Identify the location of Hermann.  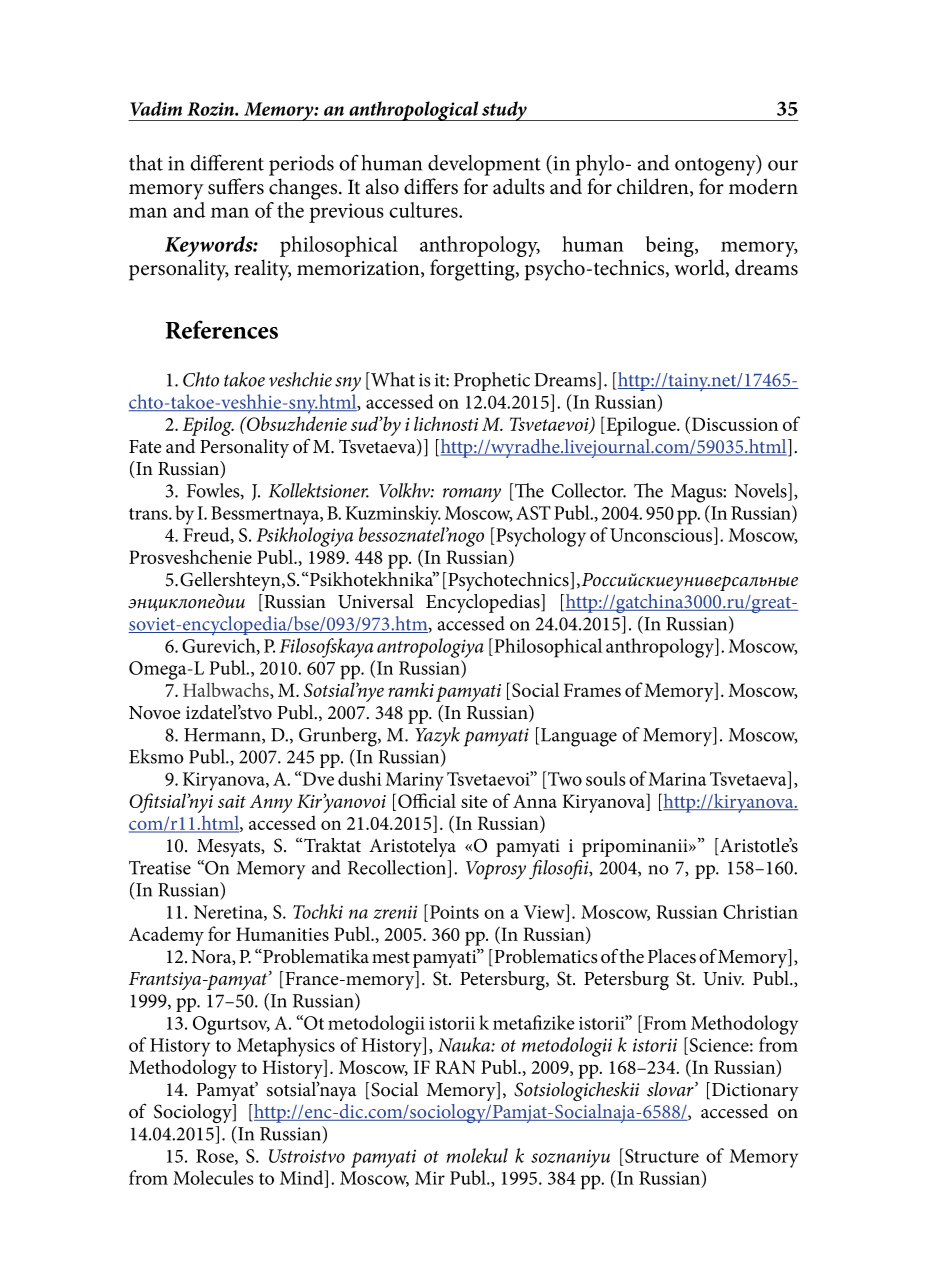
(223, 736).
